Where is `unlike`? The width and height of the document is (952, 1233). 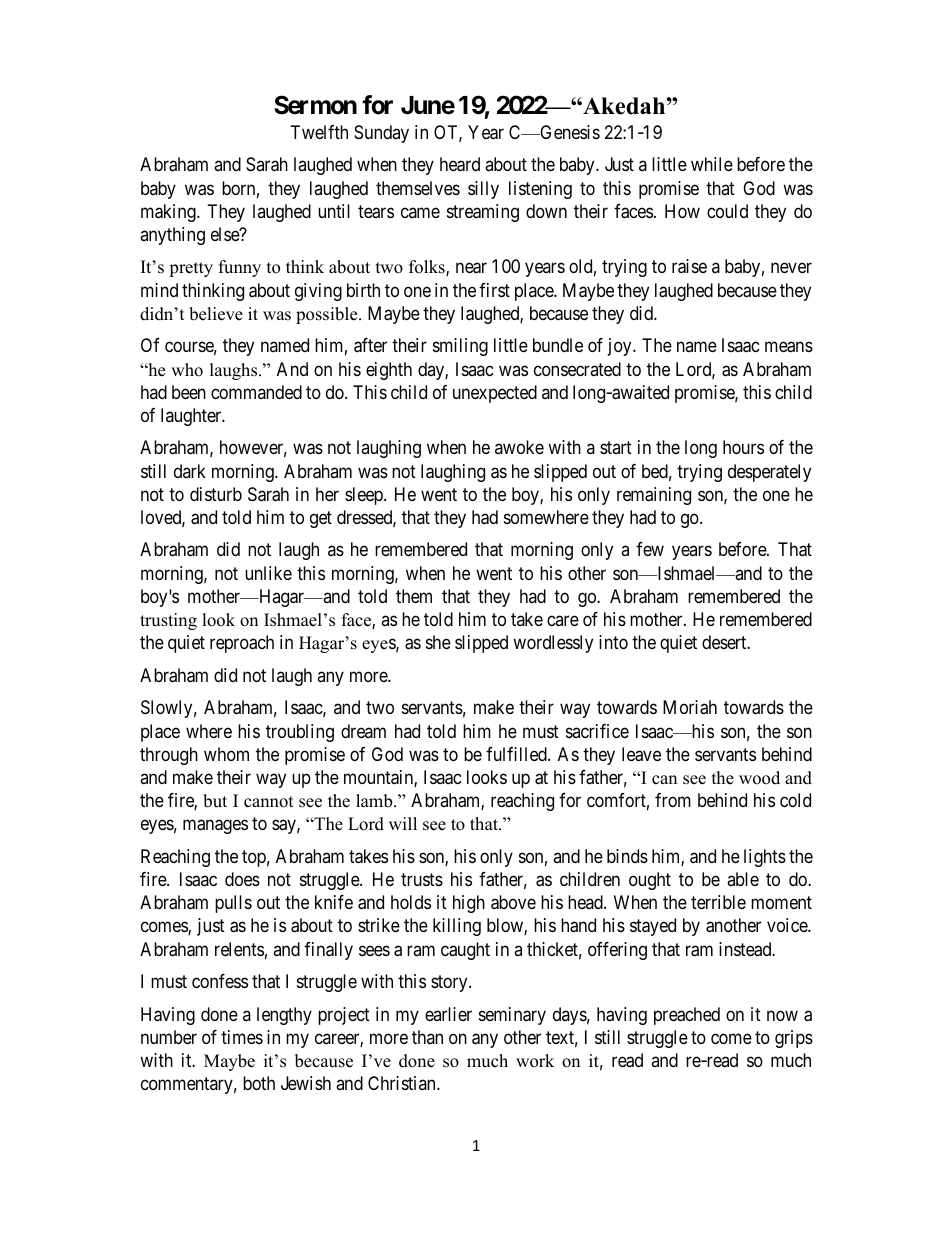
unlike is located at coordinates (268, 573).
